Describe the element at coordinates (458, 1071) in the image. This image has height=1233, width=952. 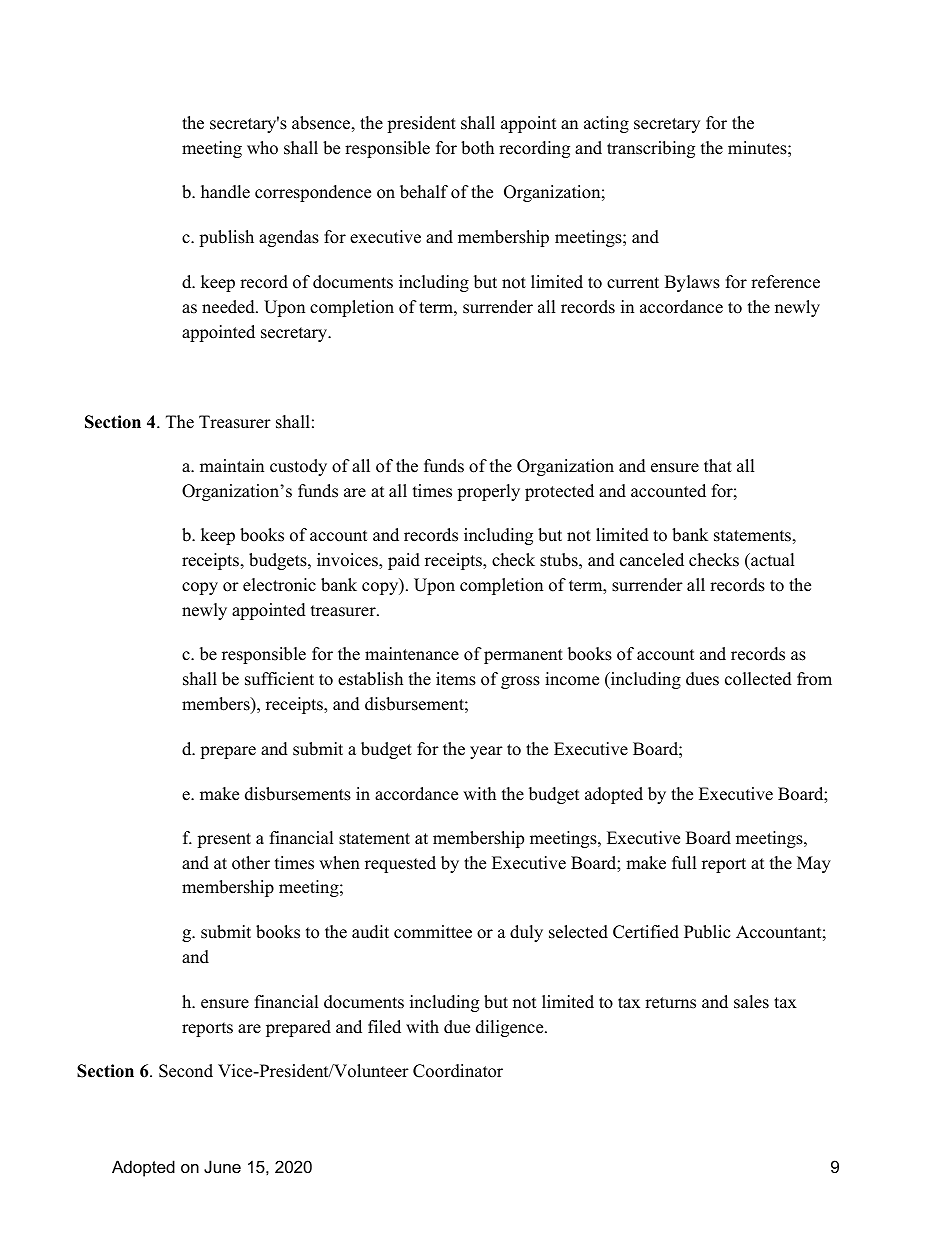
I see `Coordinator` at that location.
